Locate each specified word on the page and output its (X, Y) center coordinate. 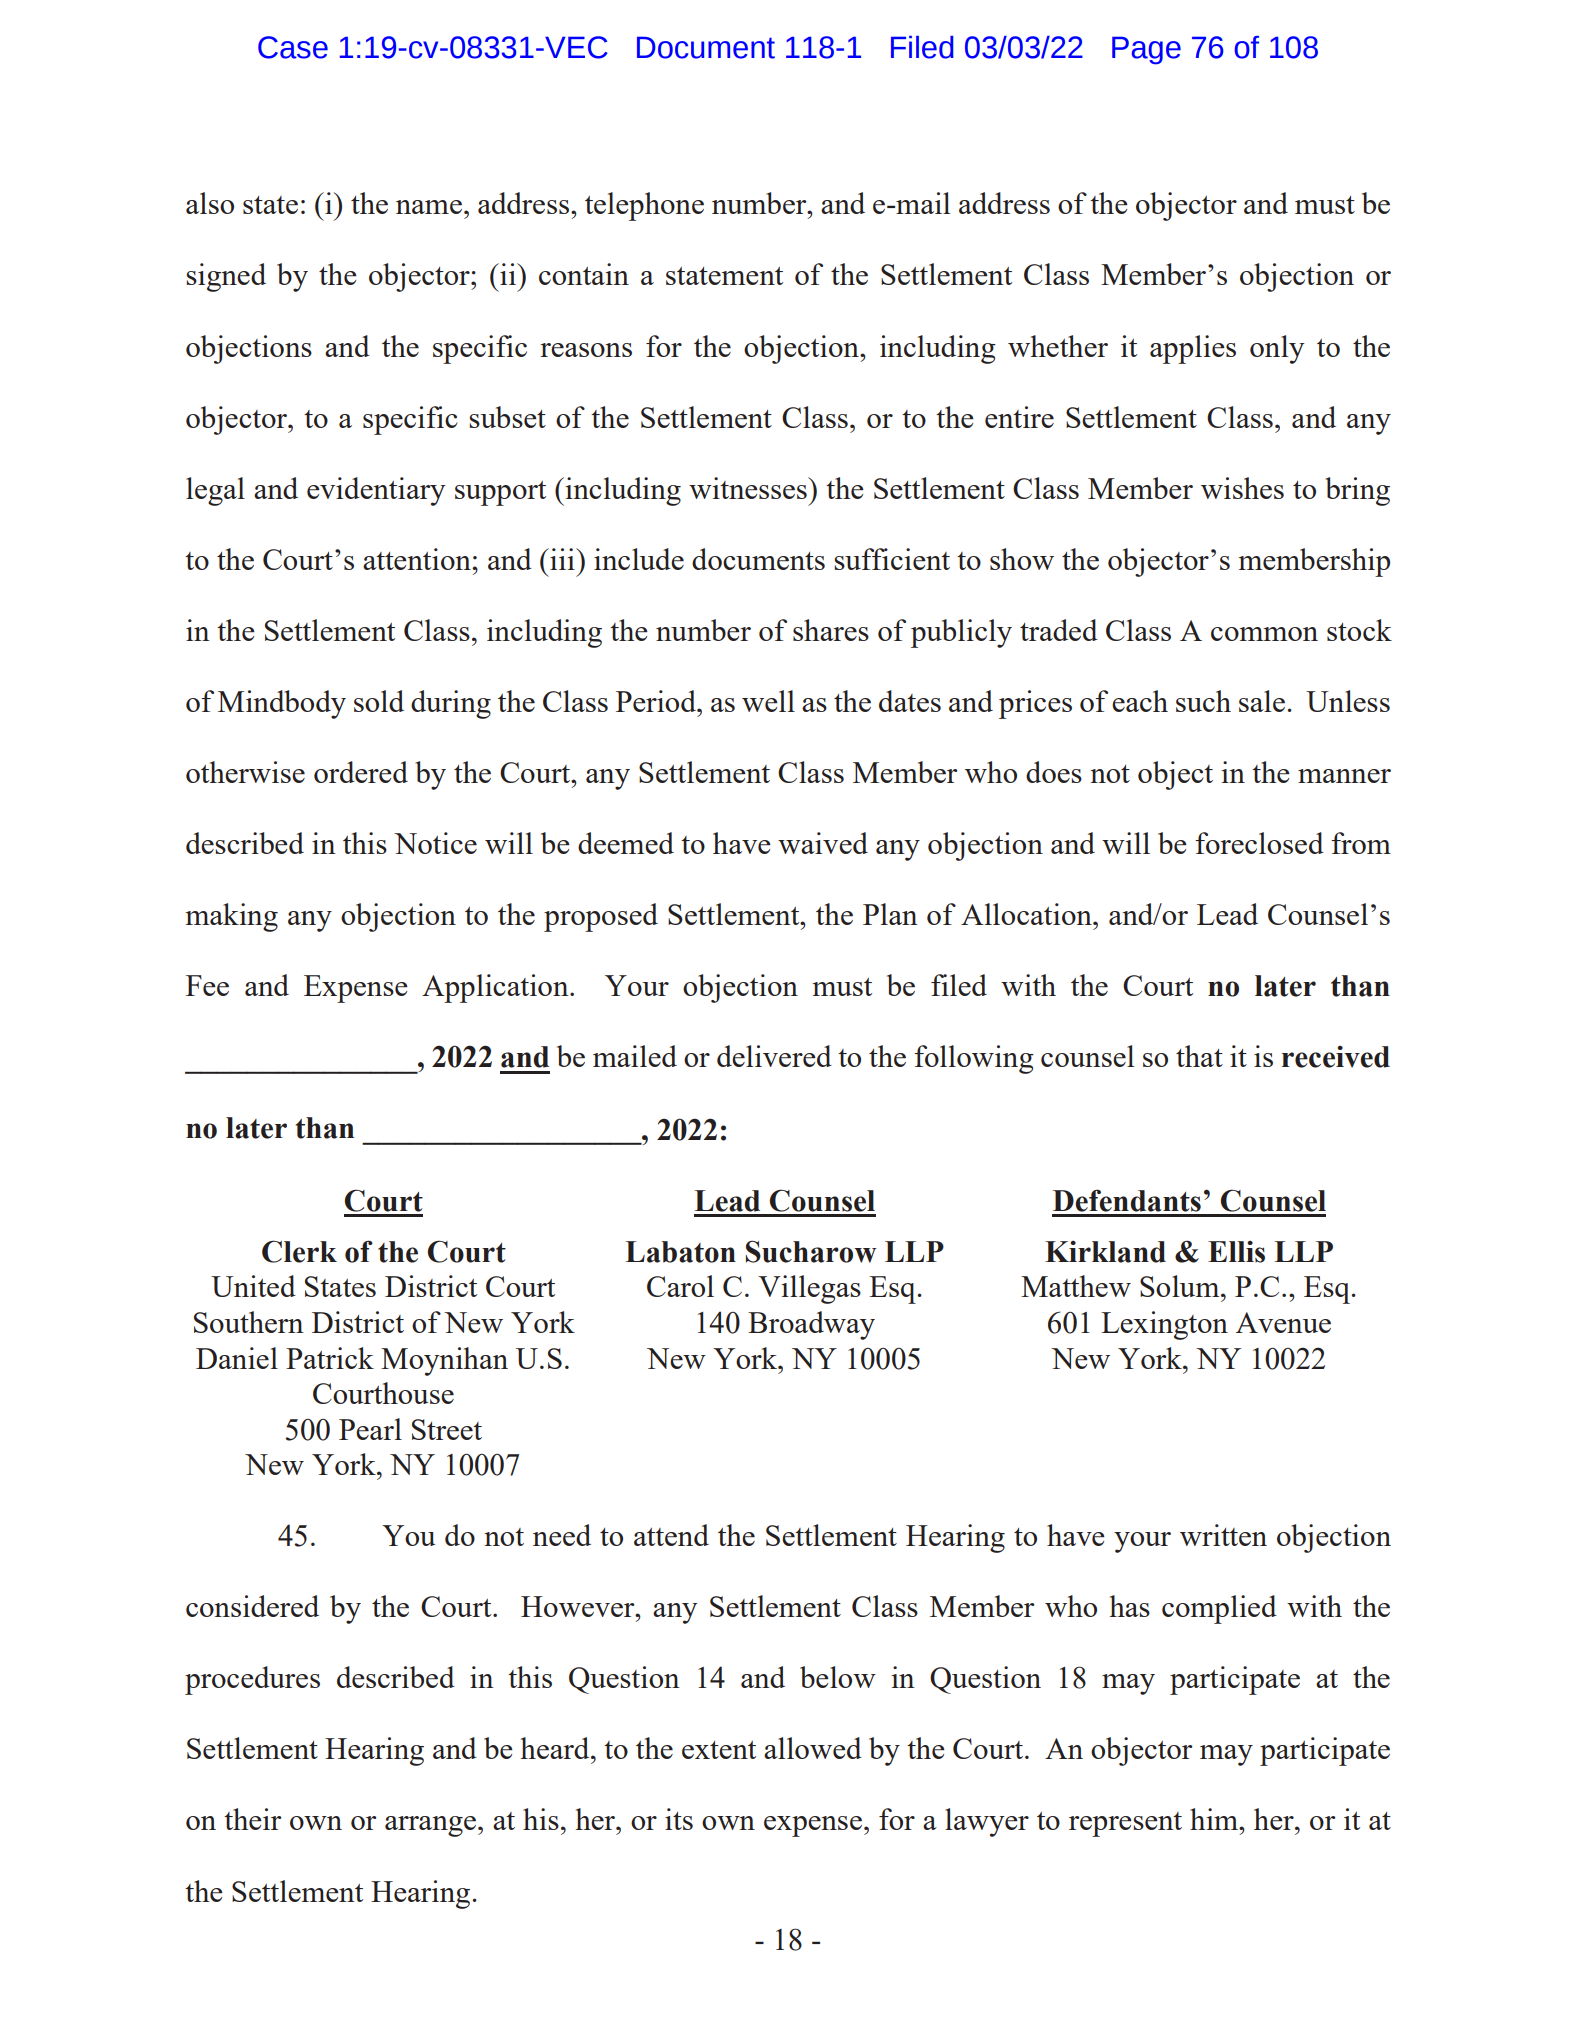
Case (293, 47)
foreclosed (1259, 843)
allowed (813, 1748)
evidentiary (376, 491)
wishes (1242, 488)
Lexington (1164, 1325)
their (252, 1819)
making (232, 917)
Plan (890, 914)
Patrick (330, 1358)
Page (1146, 50)
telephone (644, 206)
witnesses (749, 488)
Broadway (811, 1325)
